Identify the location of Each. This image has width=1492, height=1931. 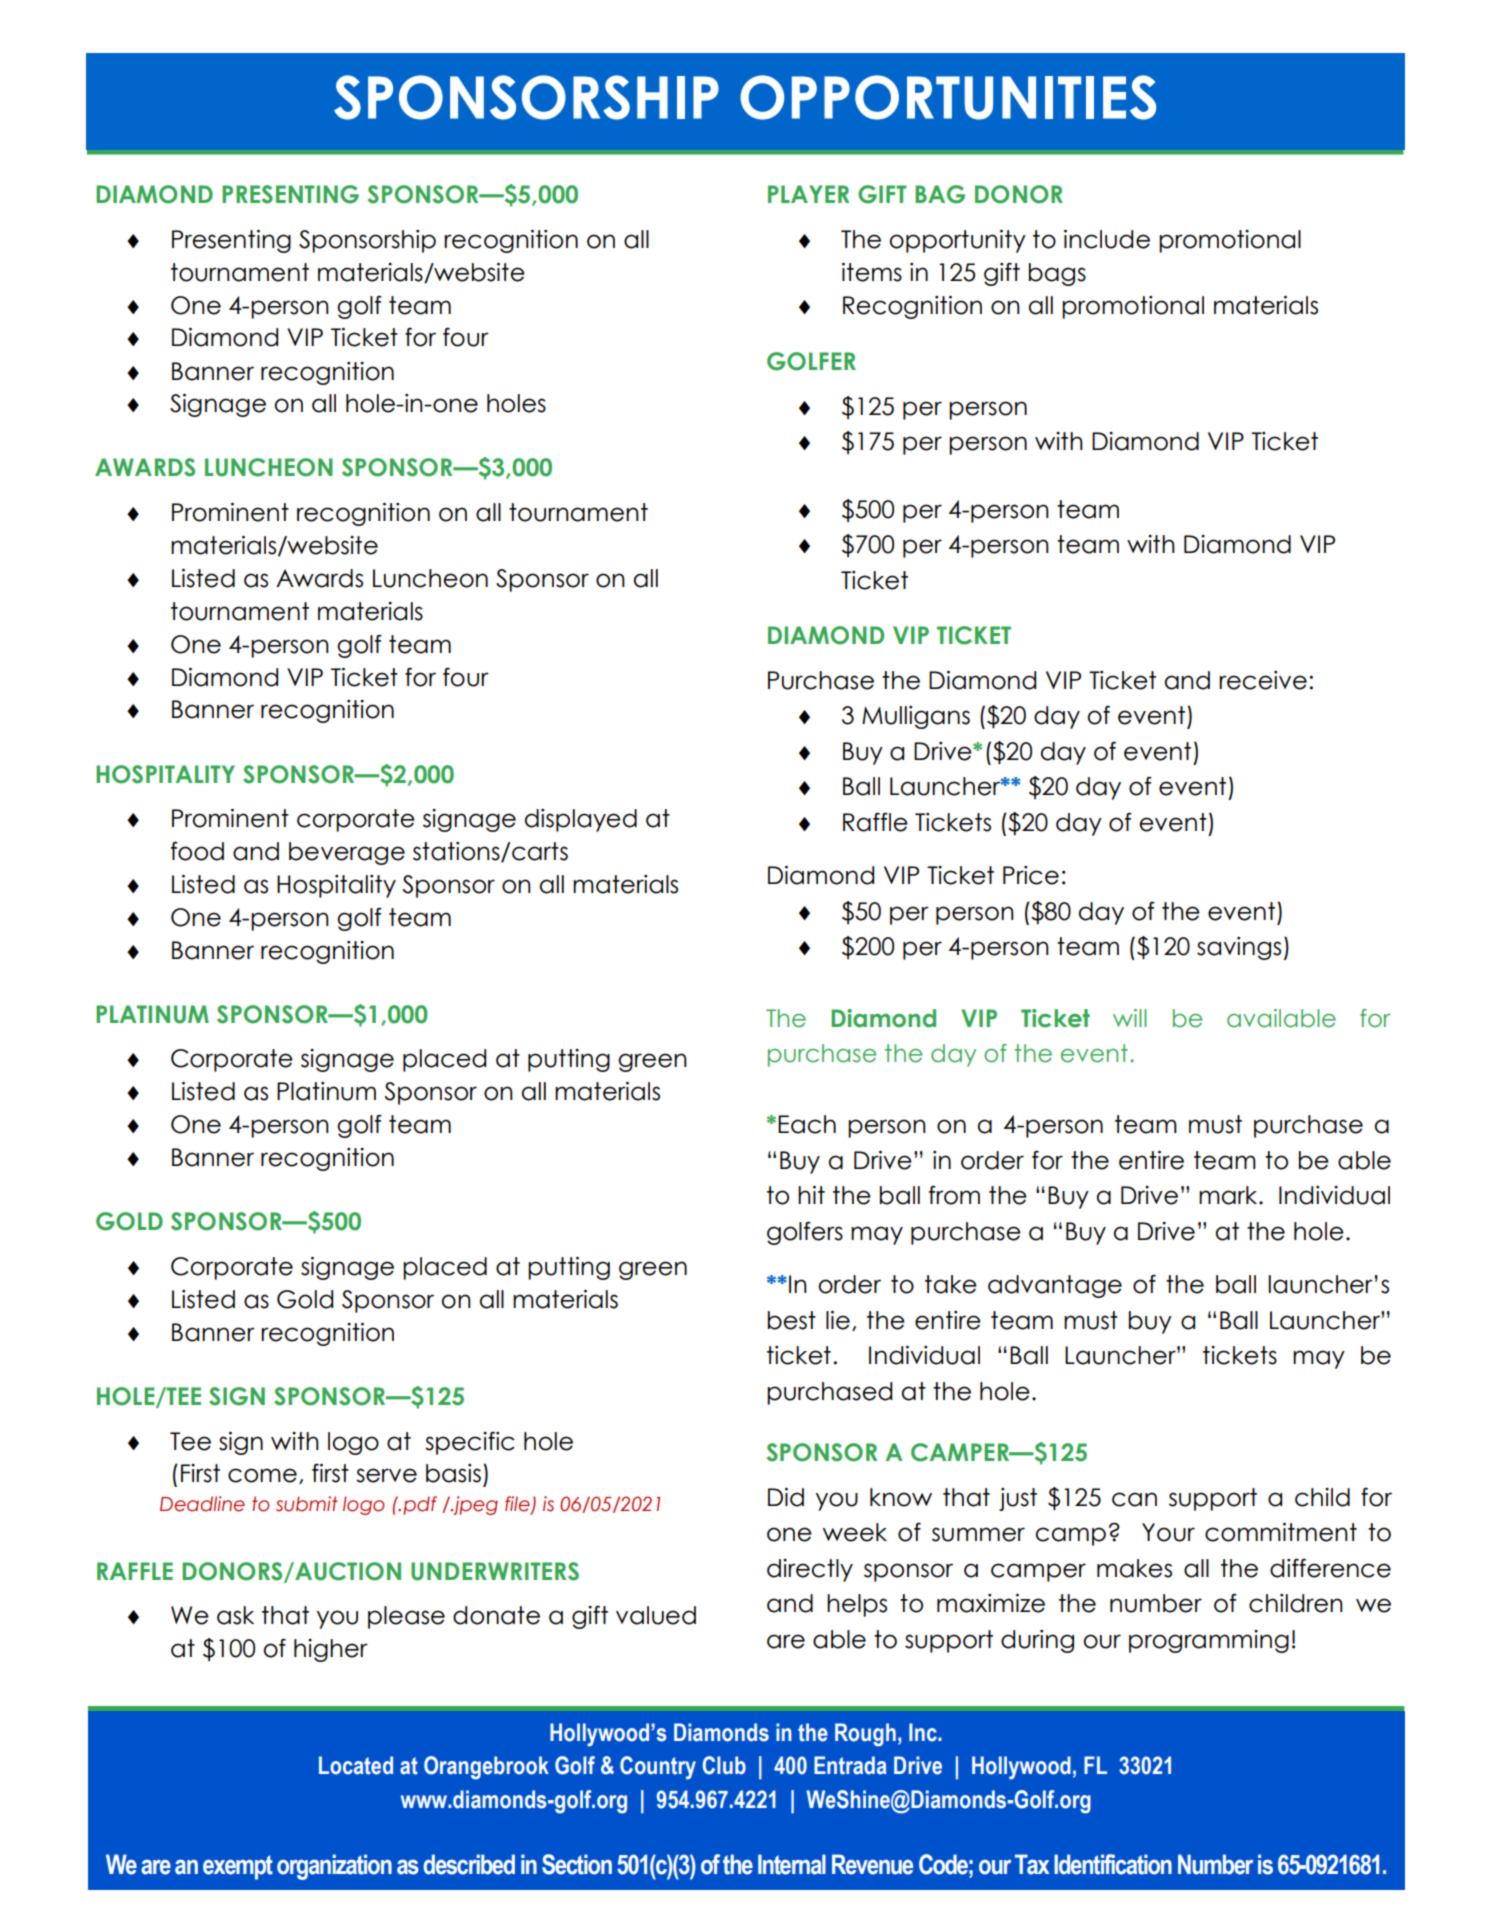
(807, 1124).
